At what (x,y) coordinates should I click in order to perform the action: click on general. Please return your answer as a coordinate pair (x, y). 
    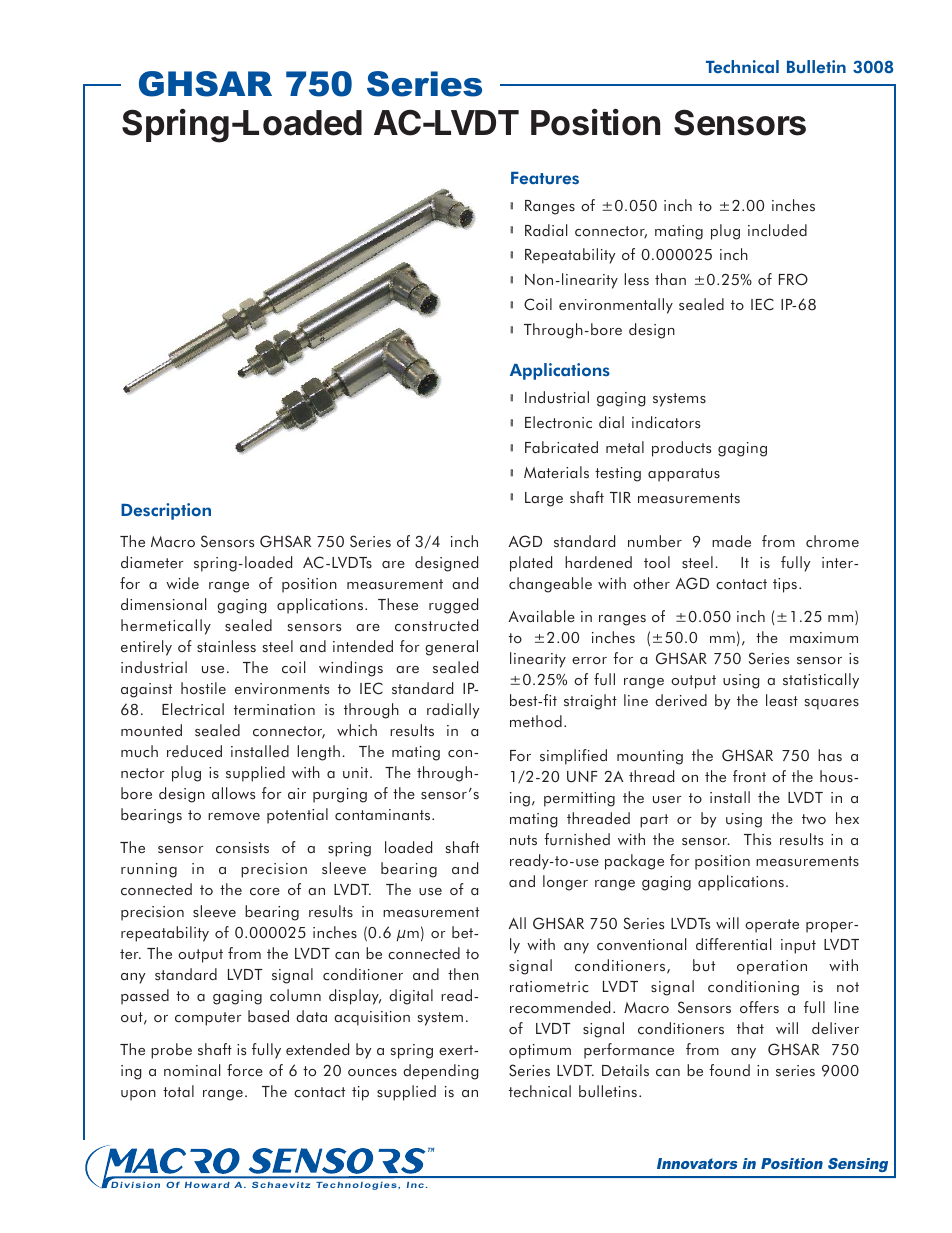
    Looking at the image, I should click on (451, 648).
